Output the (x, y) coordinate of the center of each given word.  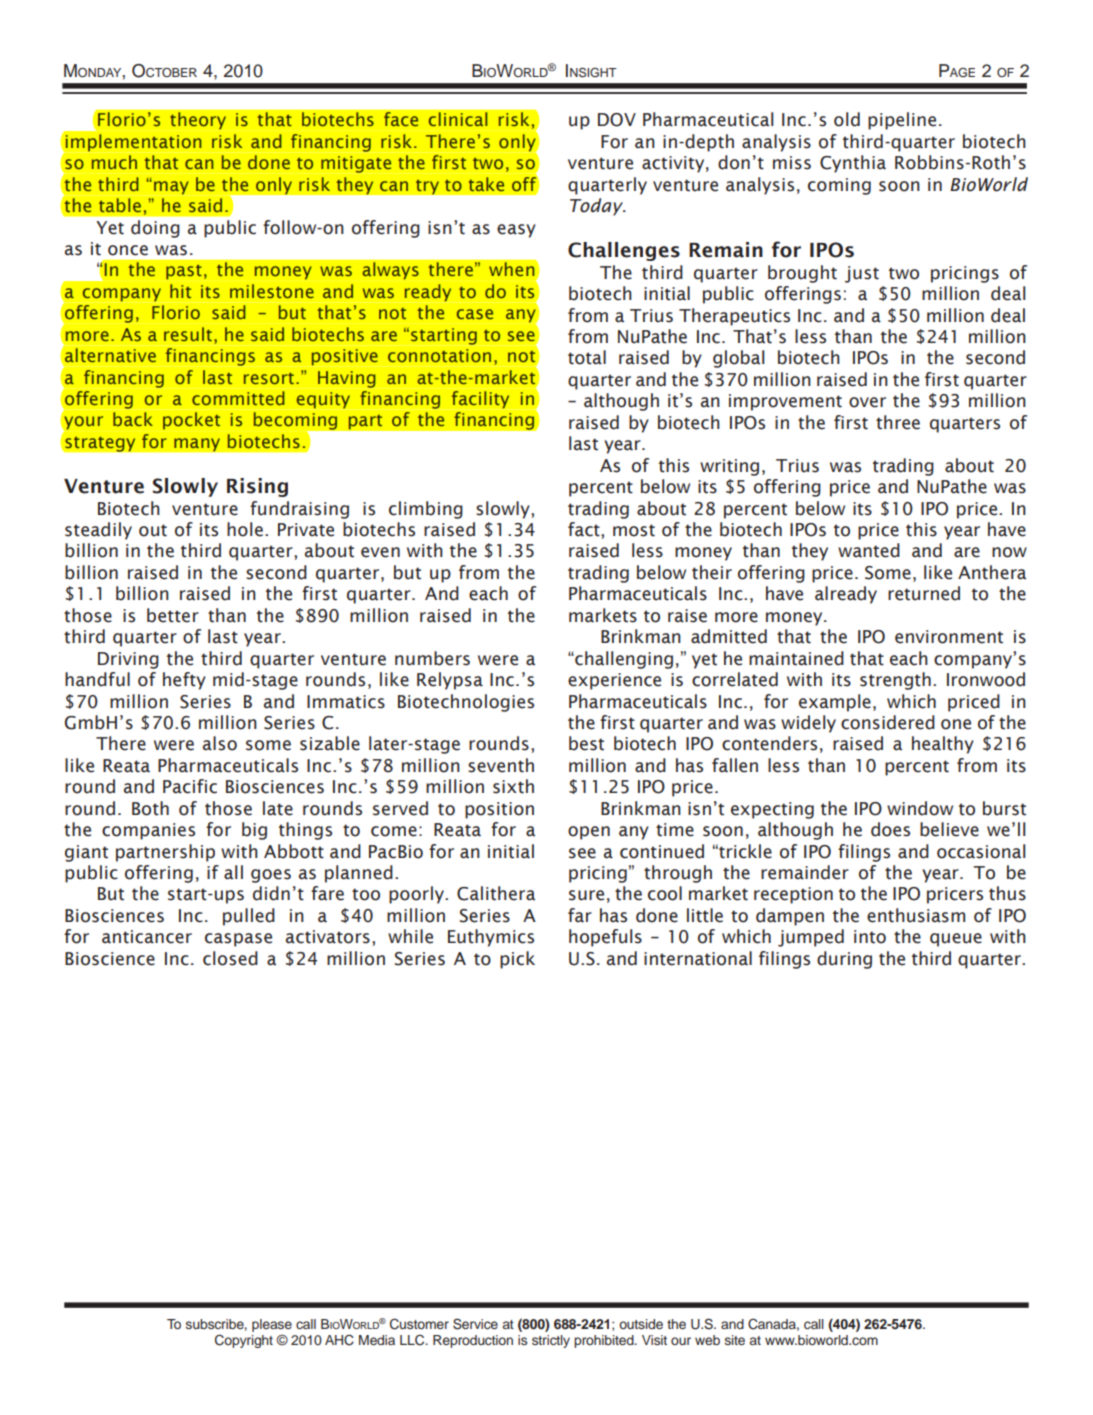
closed (230, 958)
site (735, 1340)
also (220, 743)
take (486, 184)
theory (198, 121)
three (898, 422)
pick (517, 960)
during (844, 960)
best (586, 743)
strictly (551, 1341)
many (197, 445)
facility (480, 400)
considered (888, 722)
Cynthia (853, 164)
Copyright (244, 1341)
